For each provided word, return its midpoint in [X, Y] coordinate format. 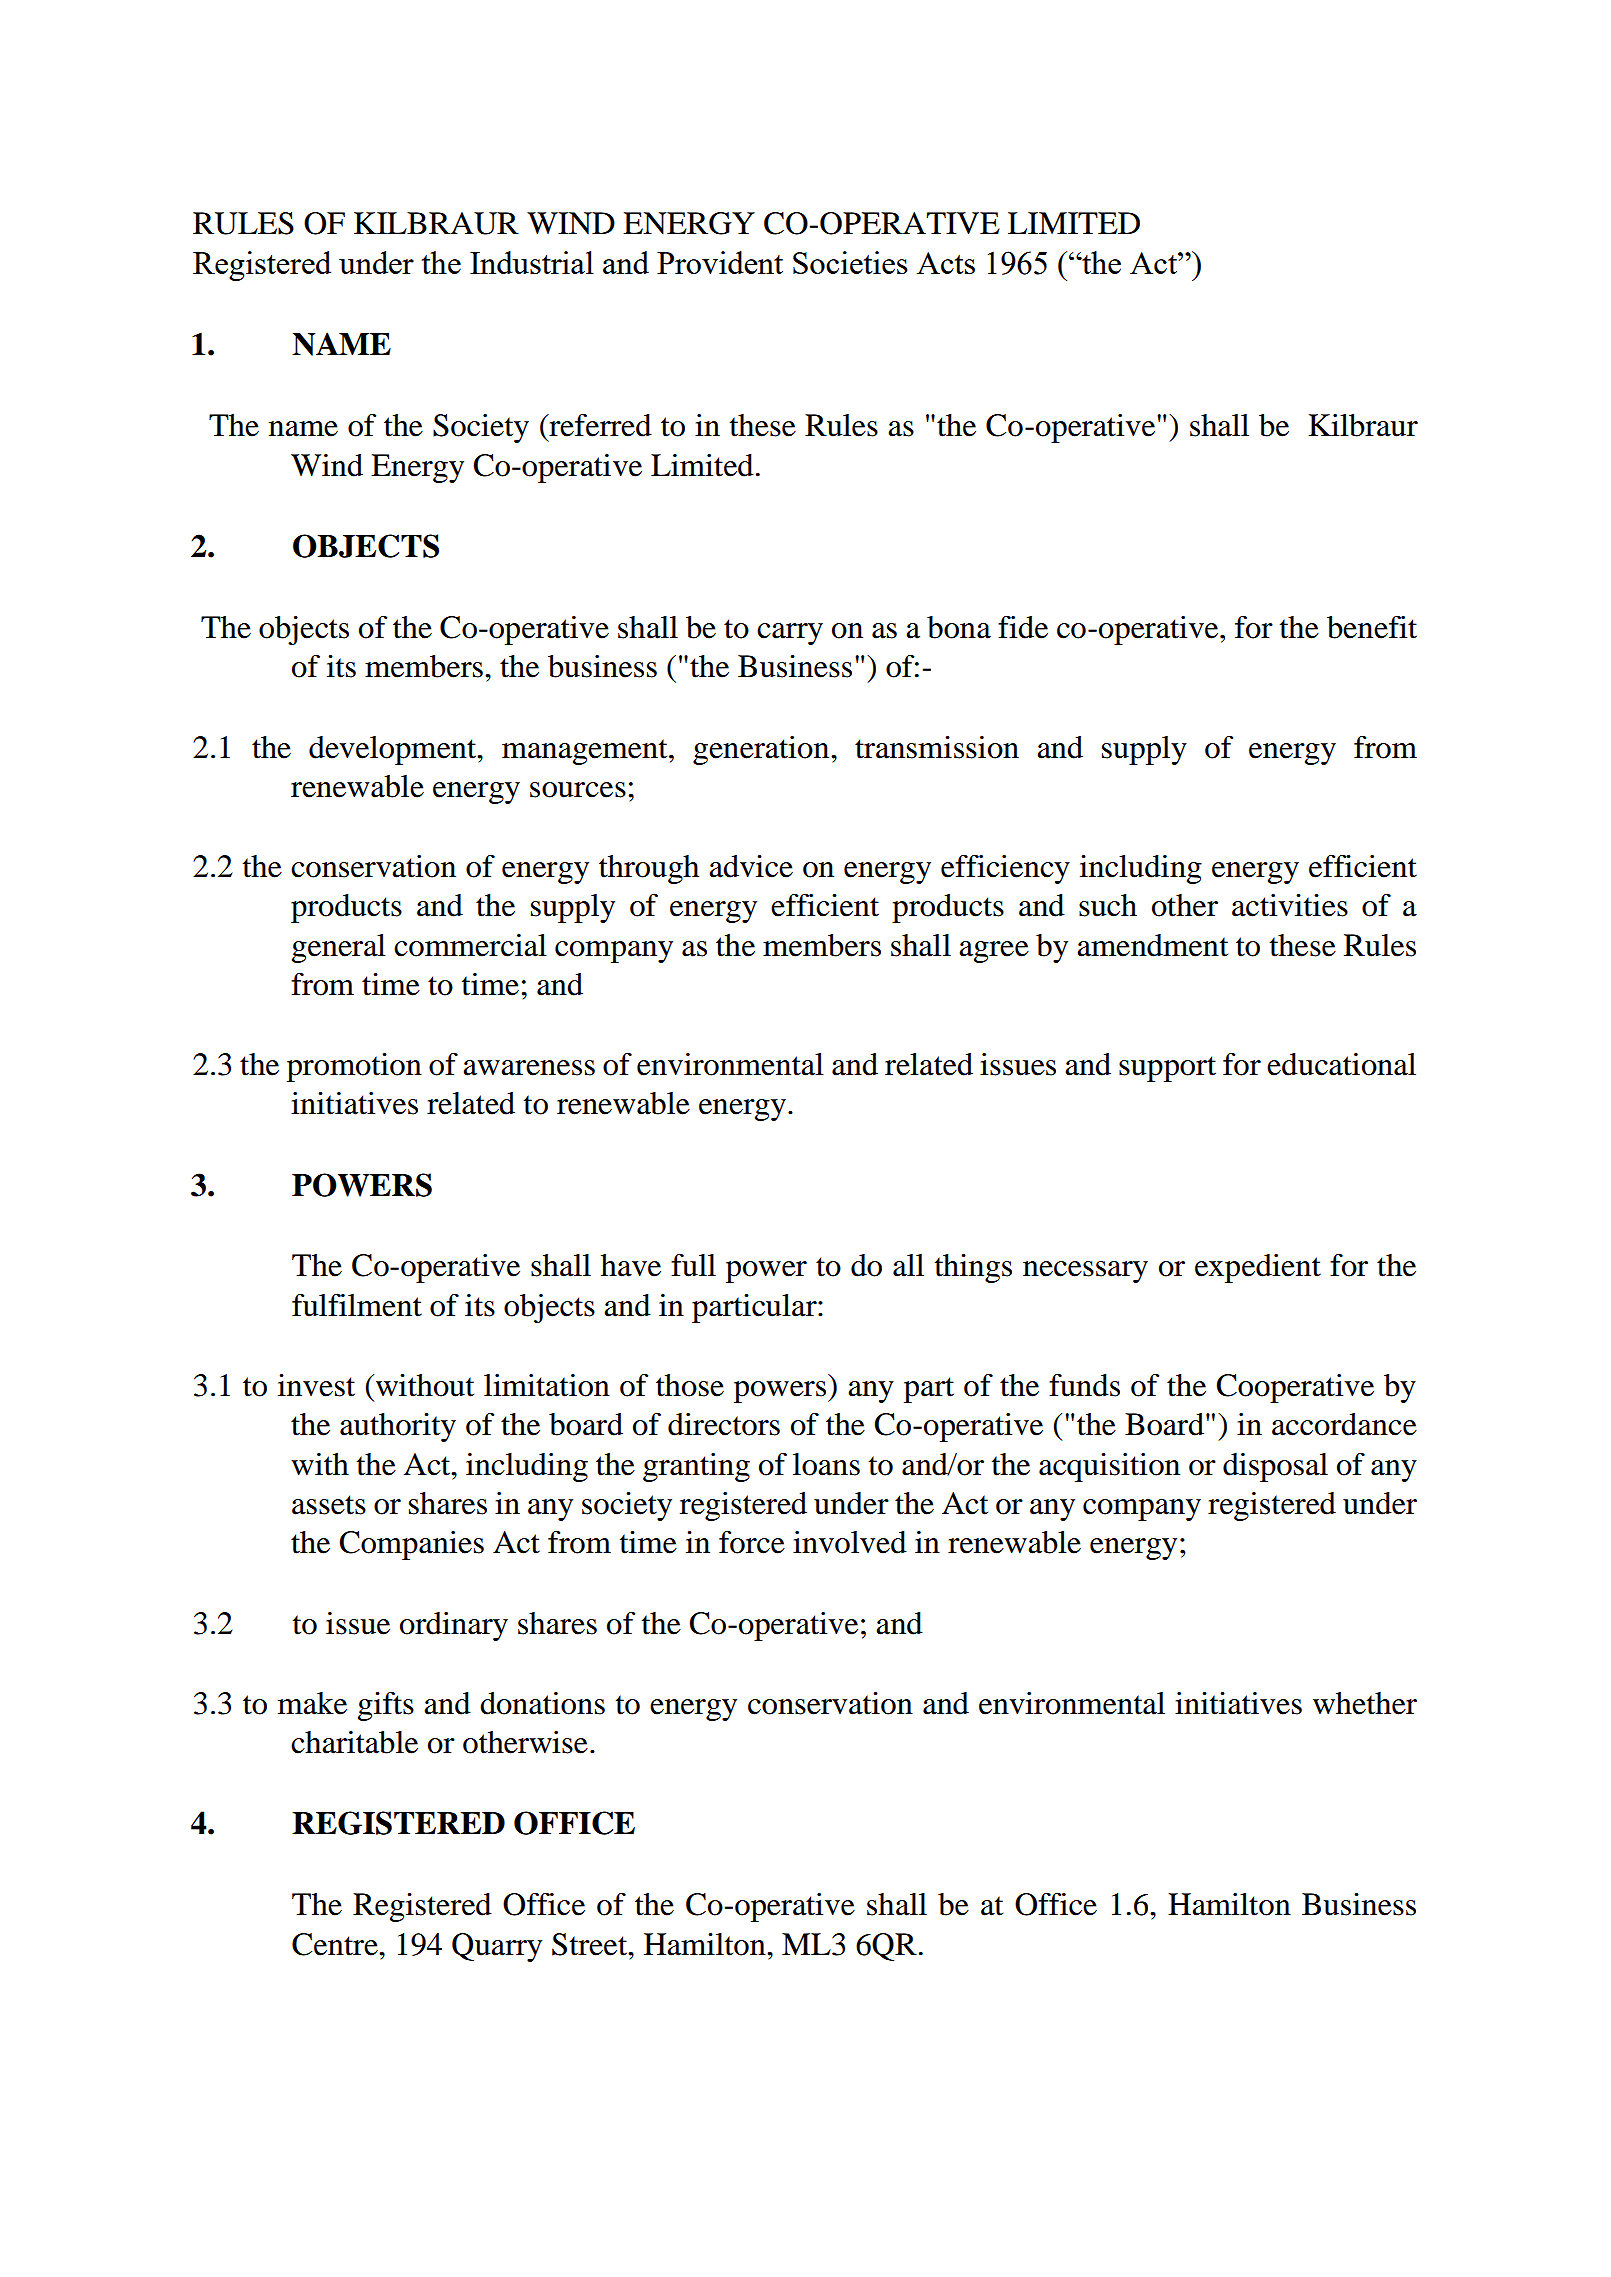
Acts [946, 263]
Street [591, 1944]
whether [1365, 1703]
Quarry [497, 1947]
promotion [354, 1067]
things [973, 1268]
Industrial [532, 262]
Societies [850, 262]
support [1167, 1069]
